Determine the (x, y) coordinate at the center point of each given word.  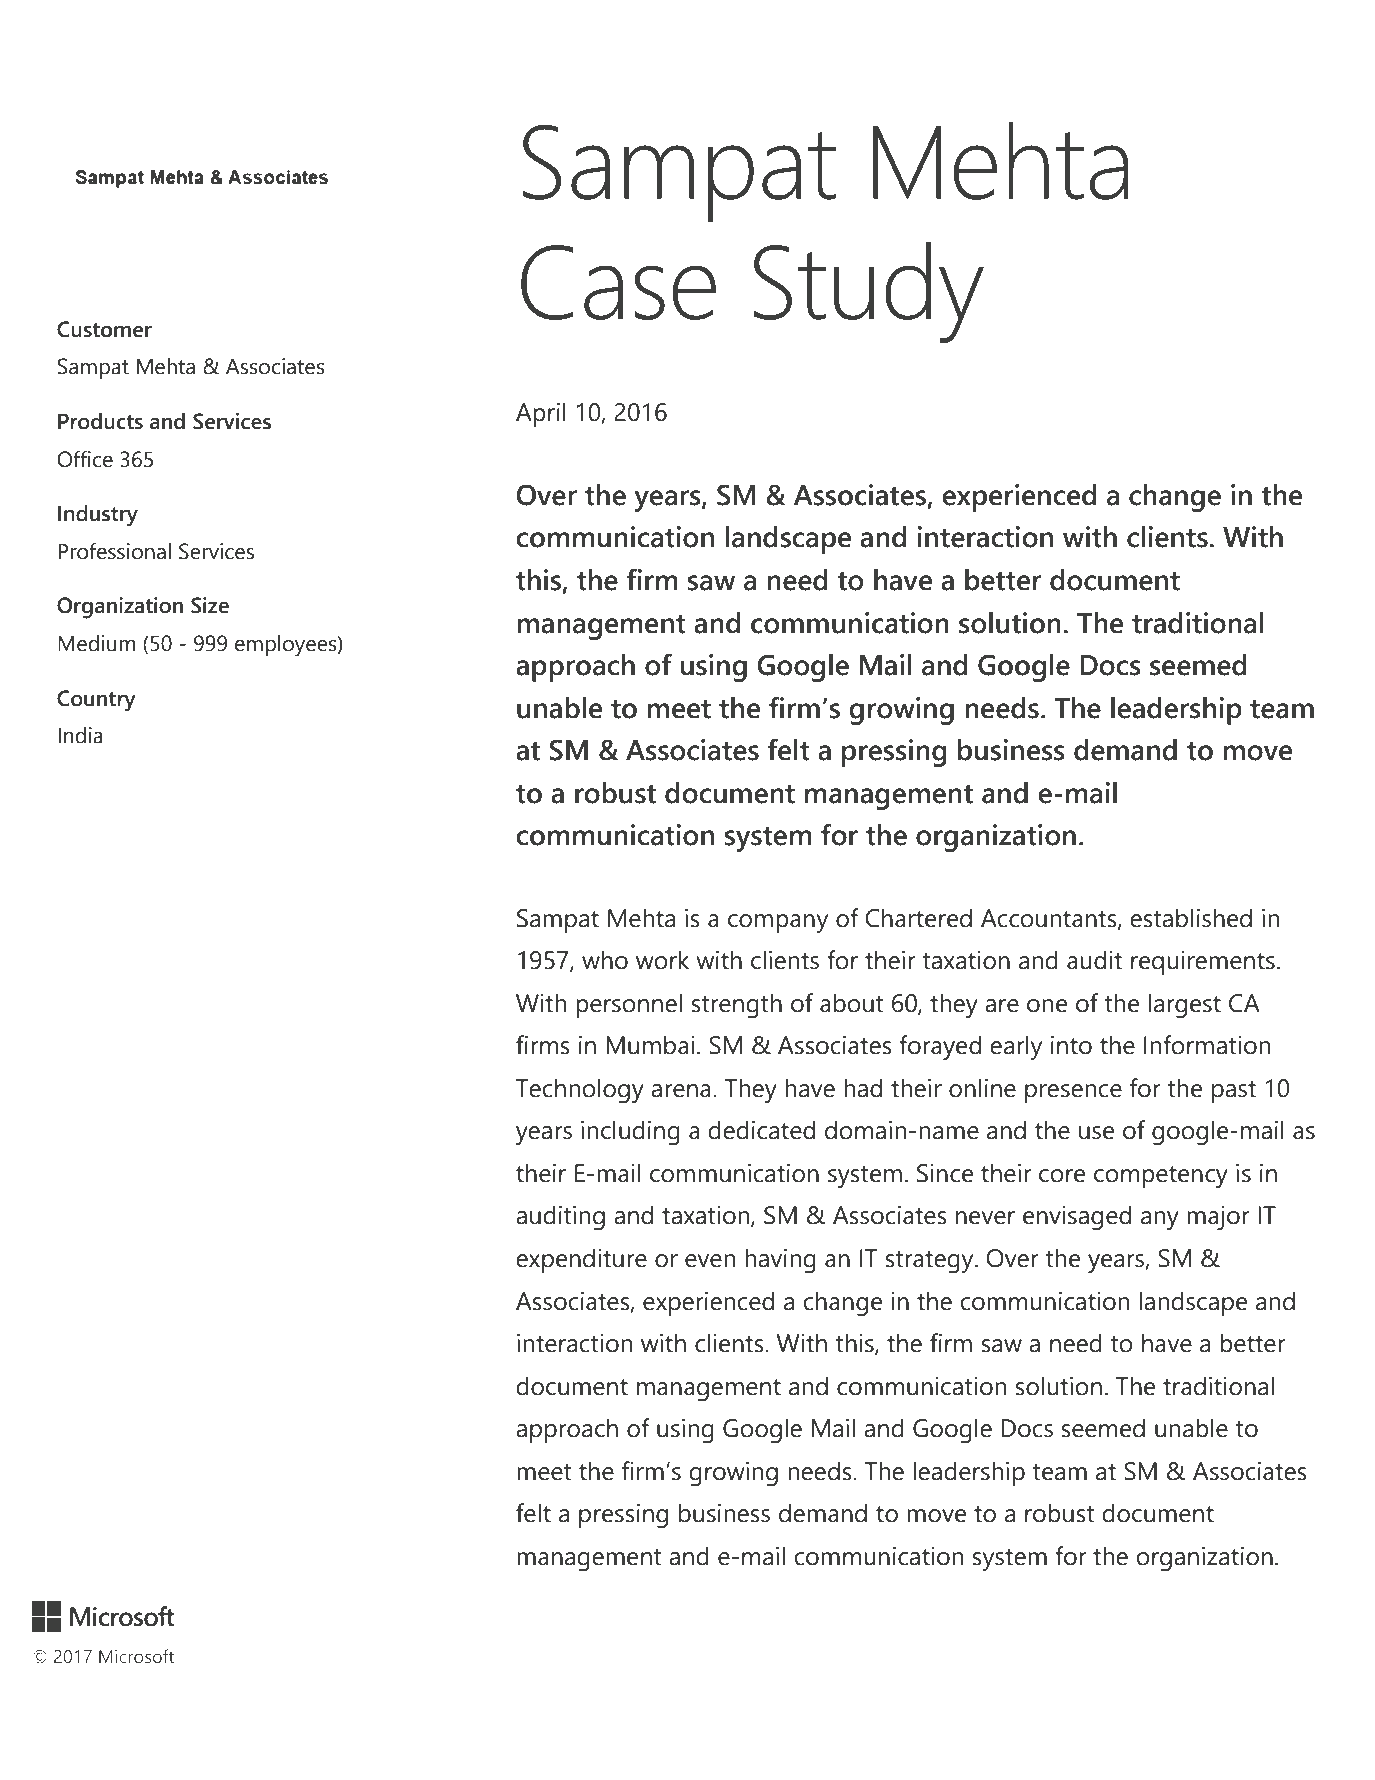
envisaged (1077, 1218)
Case (618, 282)
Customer (104, 329)
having (780, 1261)
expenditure (581, 1260)
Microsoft (136, 1656)
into (1071, 1045)
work (662, 960)
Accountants (1050, 919)
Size (210, 605)
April (541, 414)
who (605, 960)
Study (868, 292)
